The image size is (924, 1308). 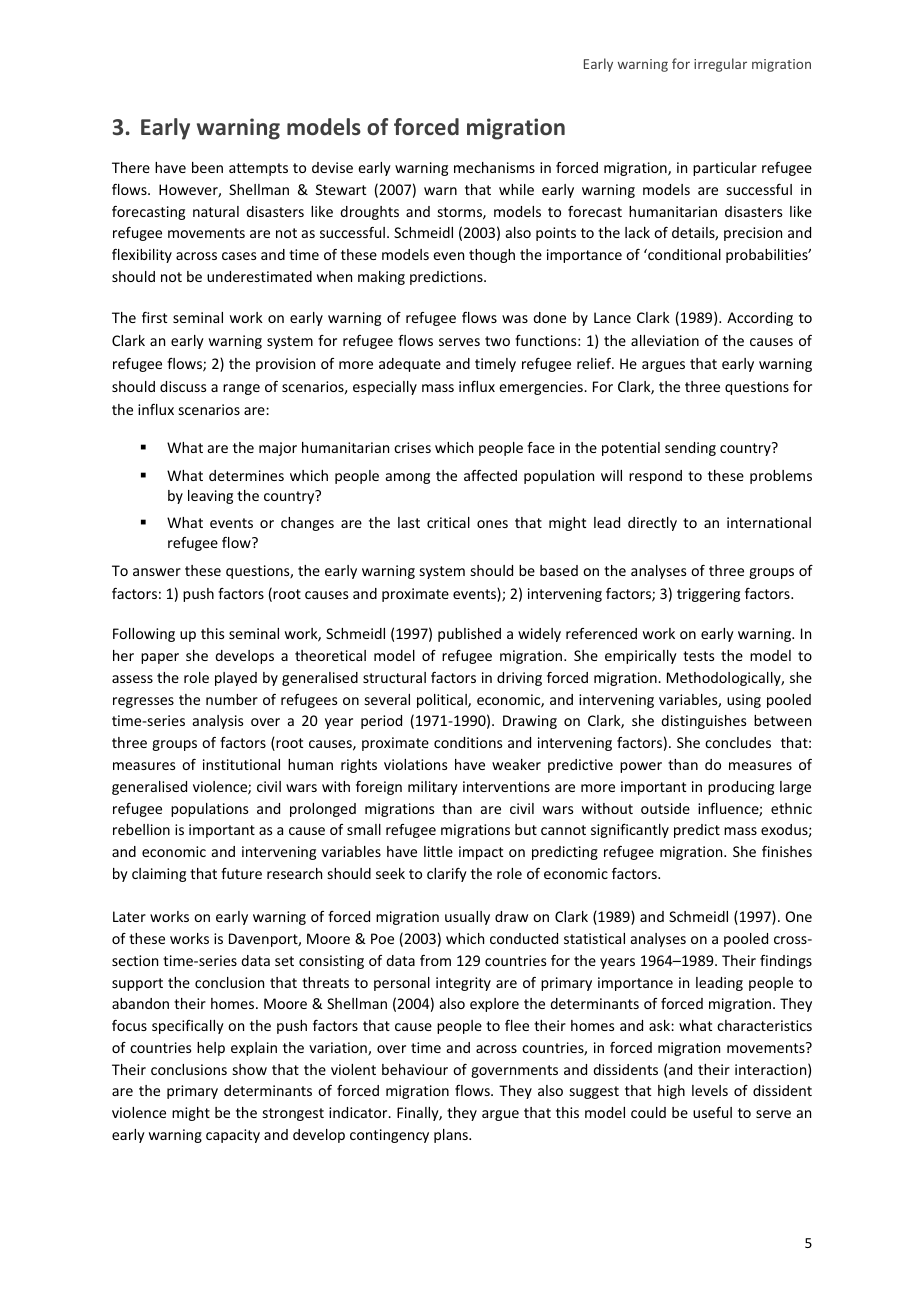 What do you see at coordinates (241, 389) in the screenshot?
I see `range` at bounding box center [241, 389].
